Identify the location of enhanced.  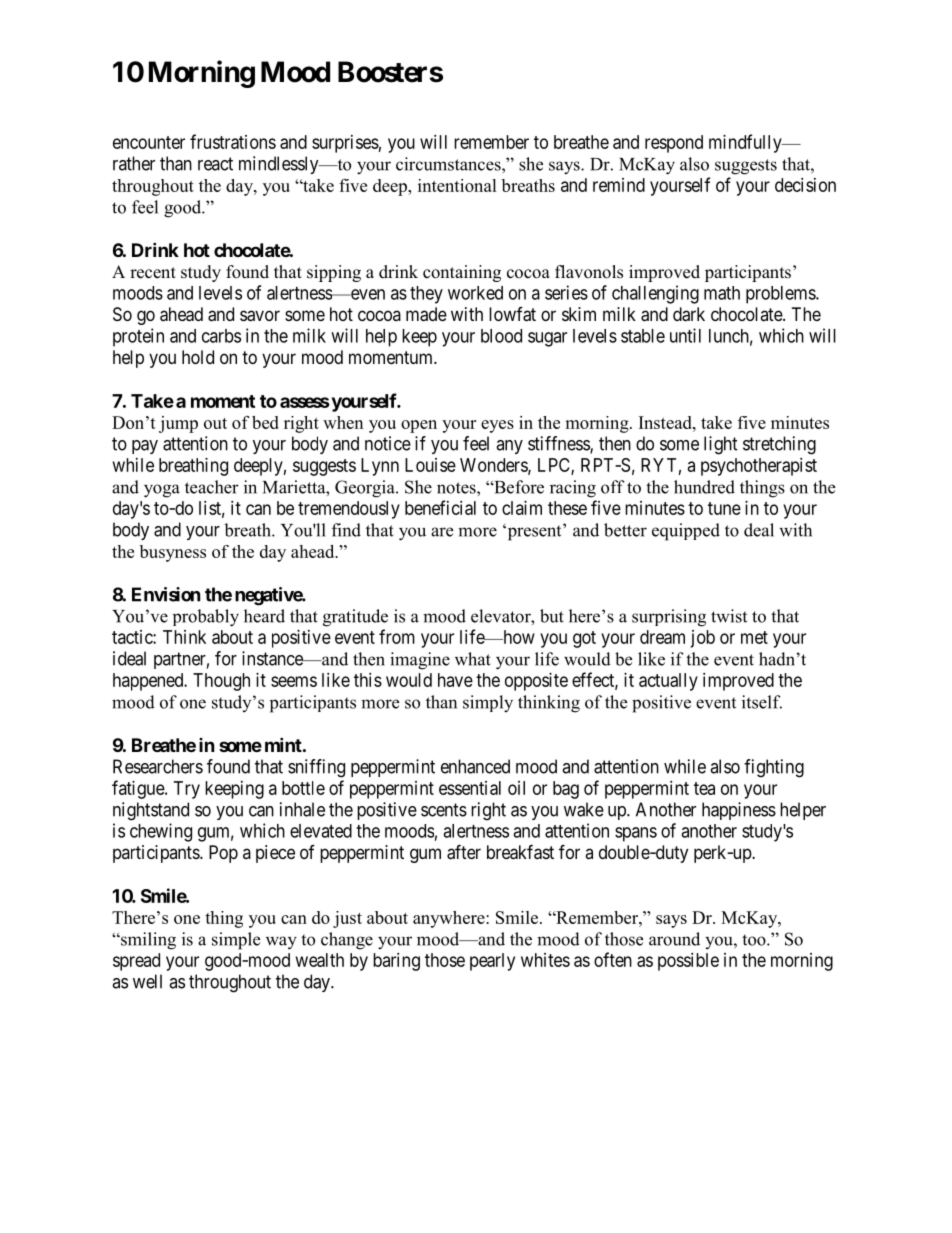
(475, 766).
